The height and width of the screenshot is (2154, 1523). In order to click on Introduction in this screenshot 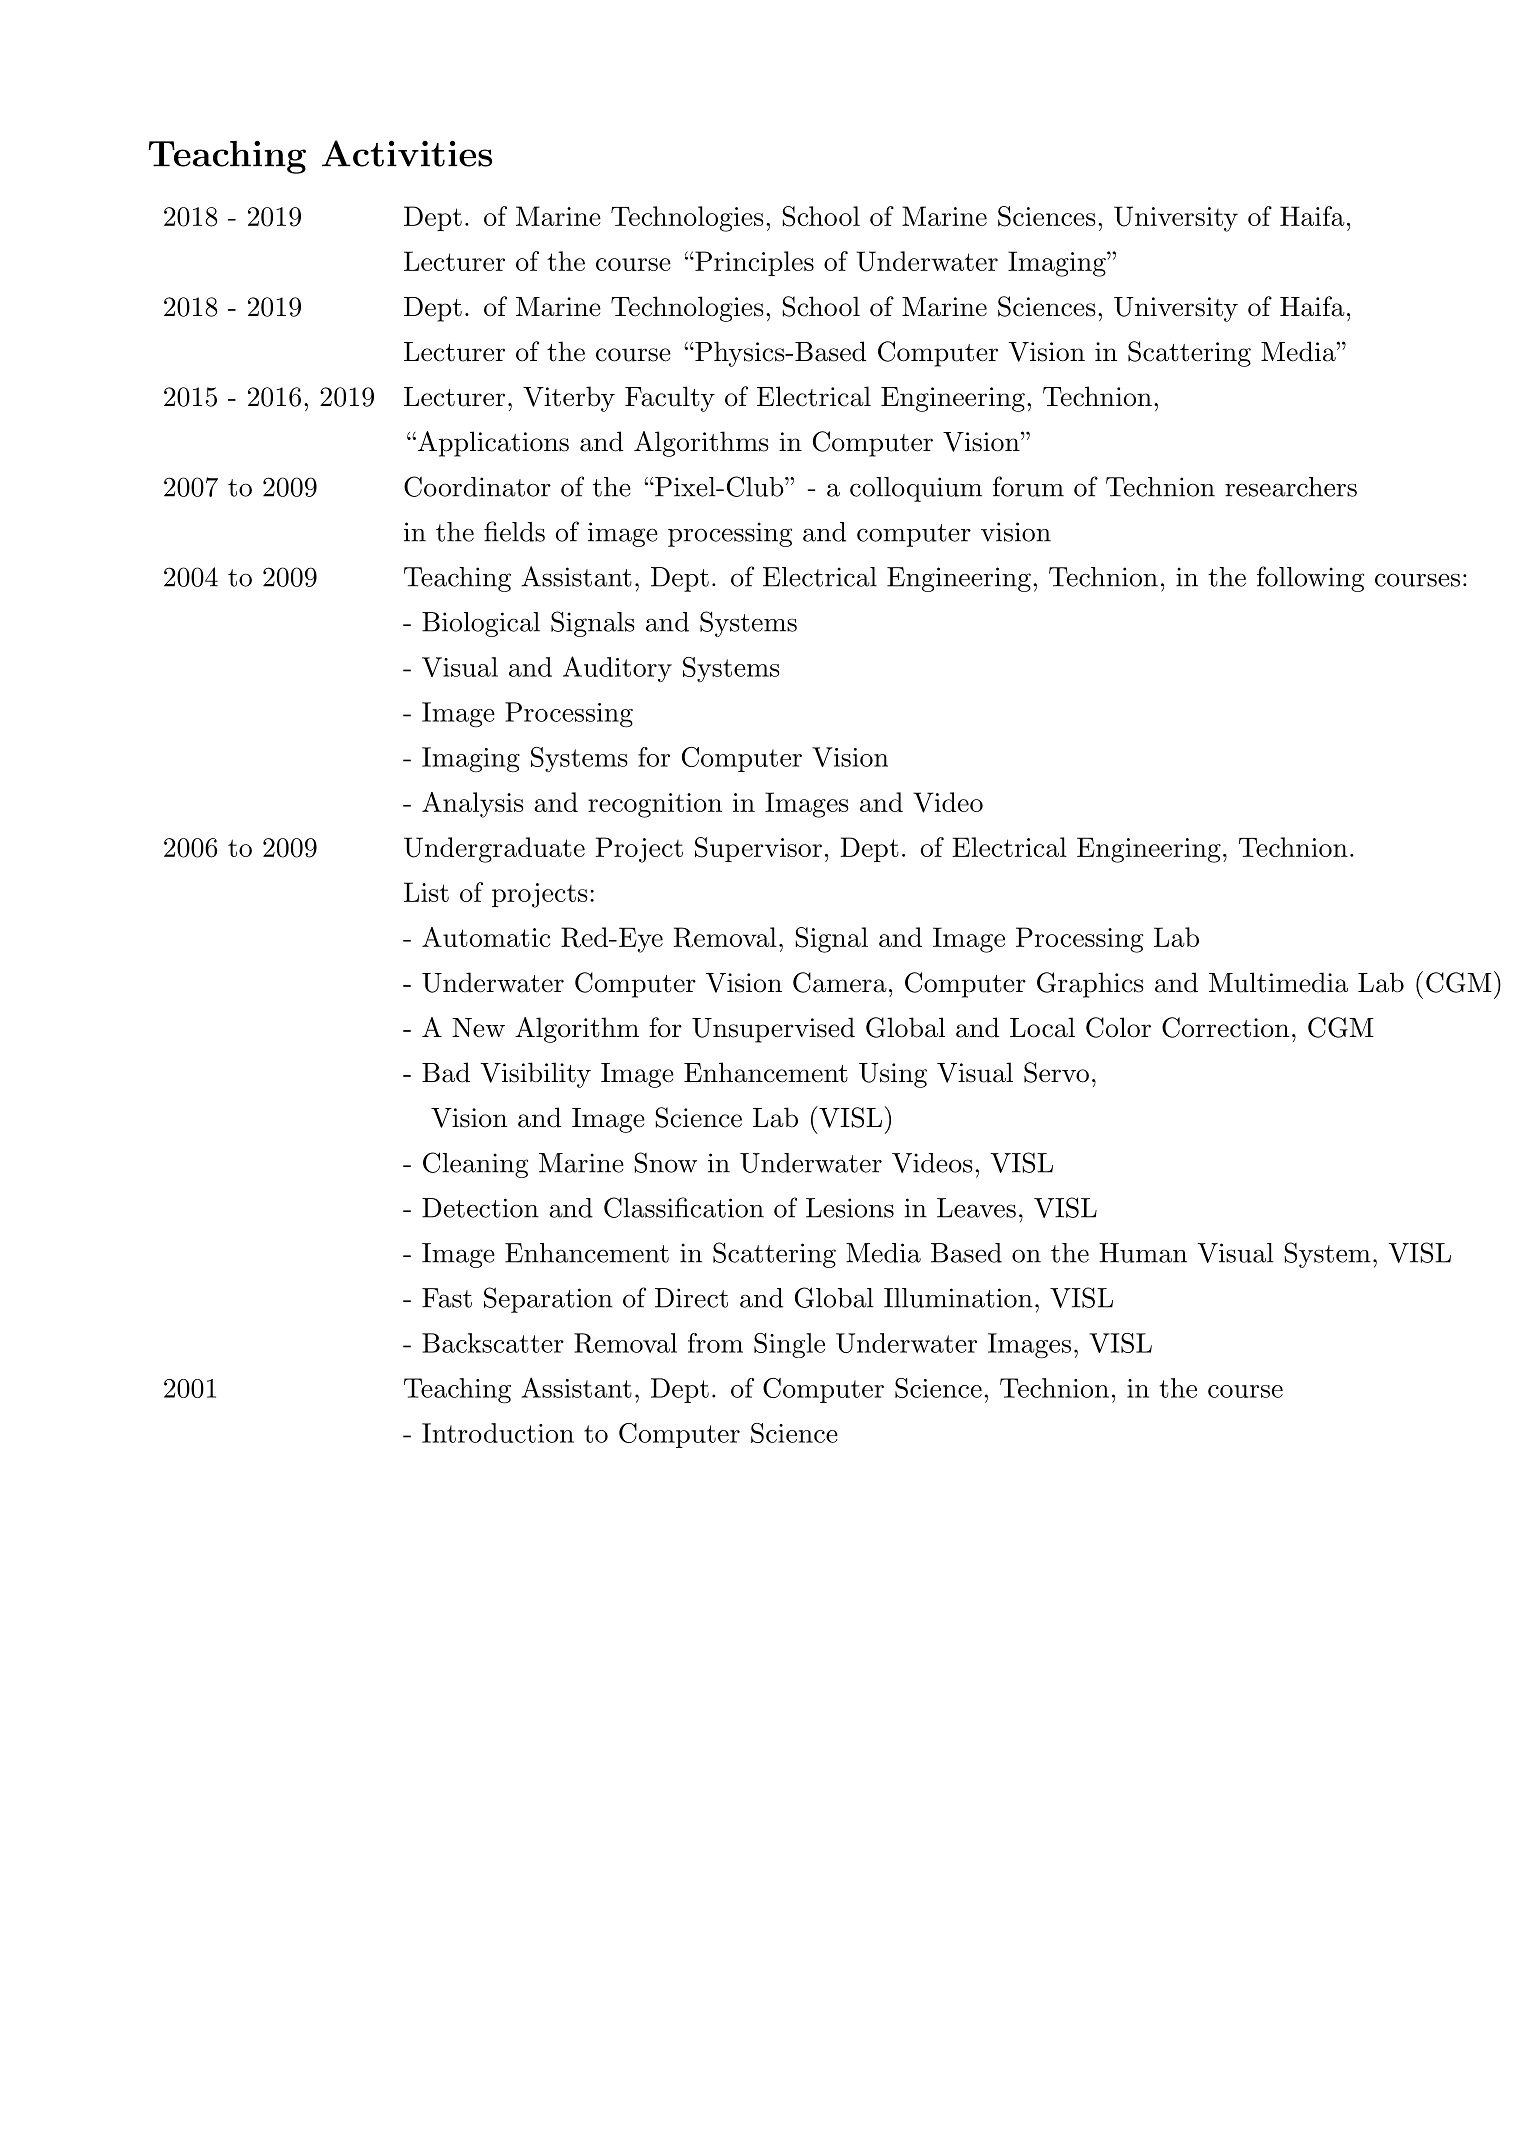, I will do `click(498, 1433)`.
